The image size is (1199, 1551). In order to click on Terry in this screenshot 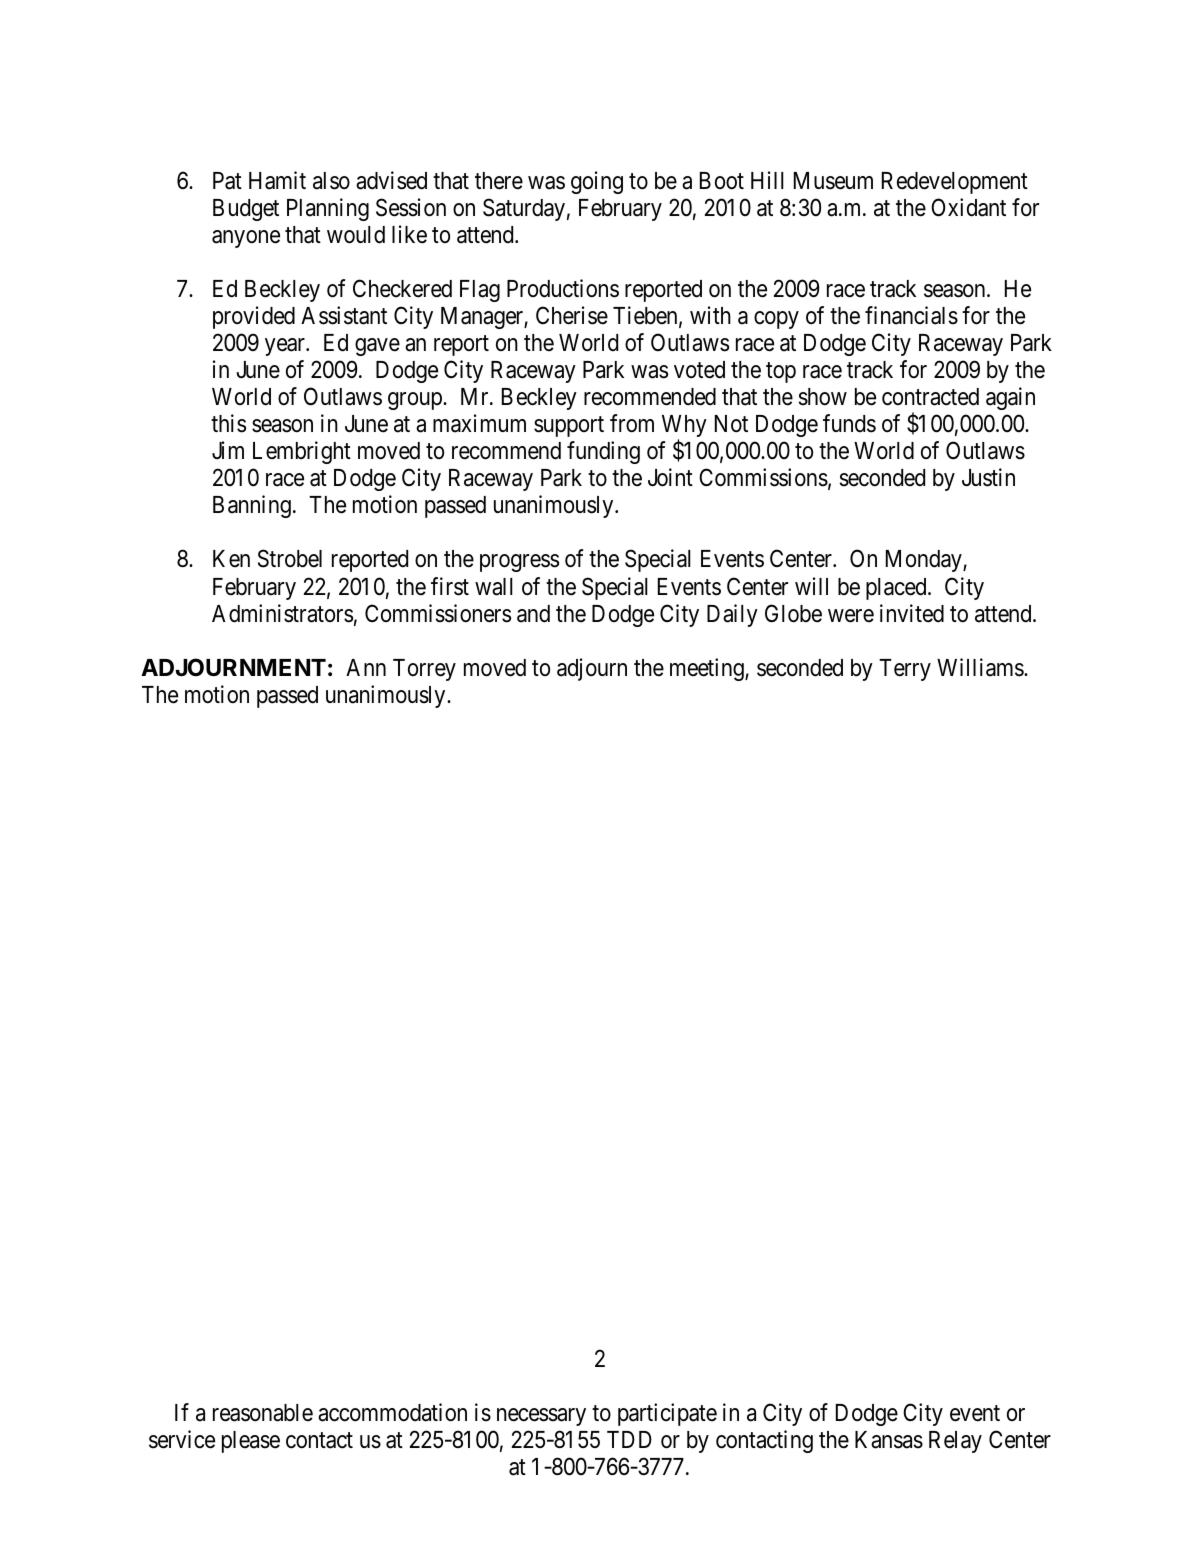, I will do `click(905, 670)`.
